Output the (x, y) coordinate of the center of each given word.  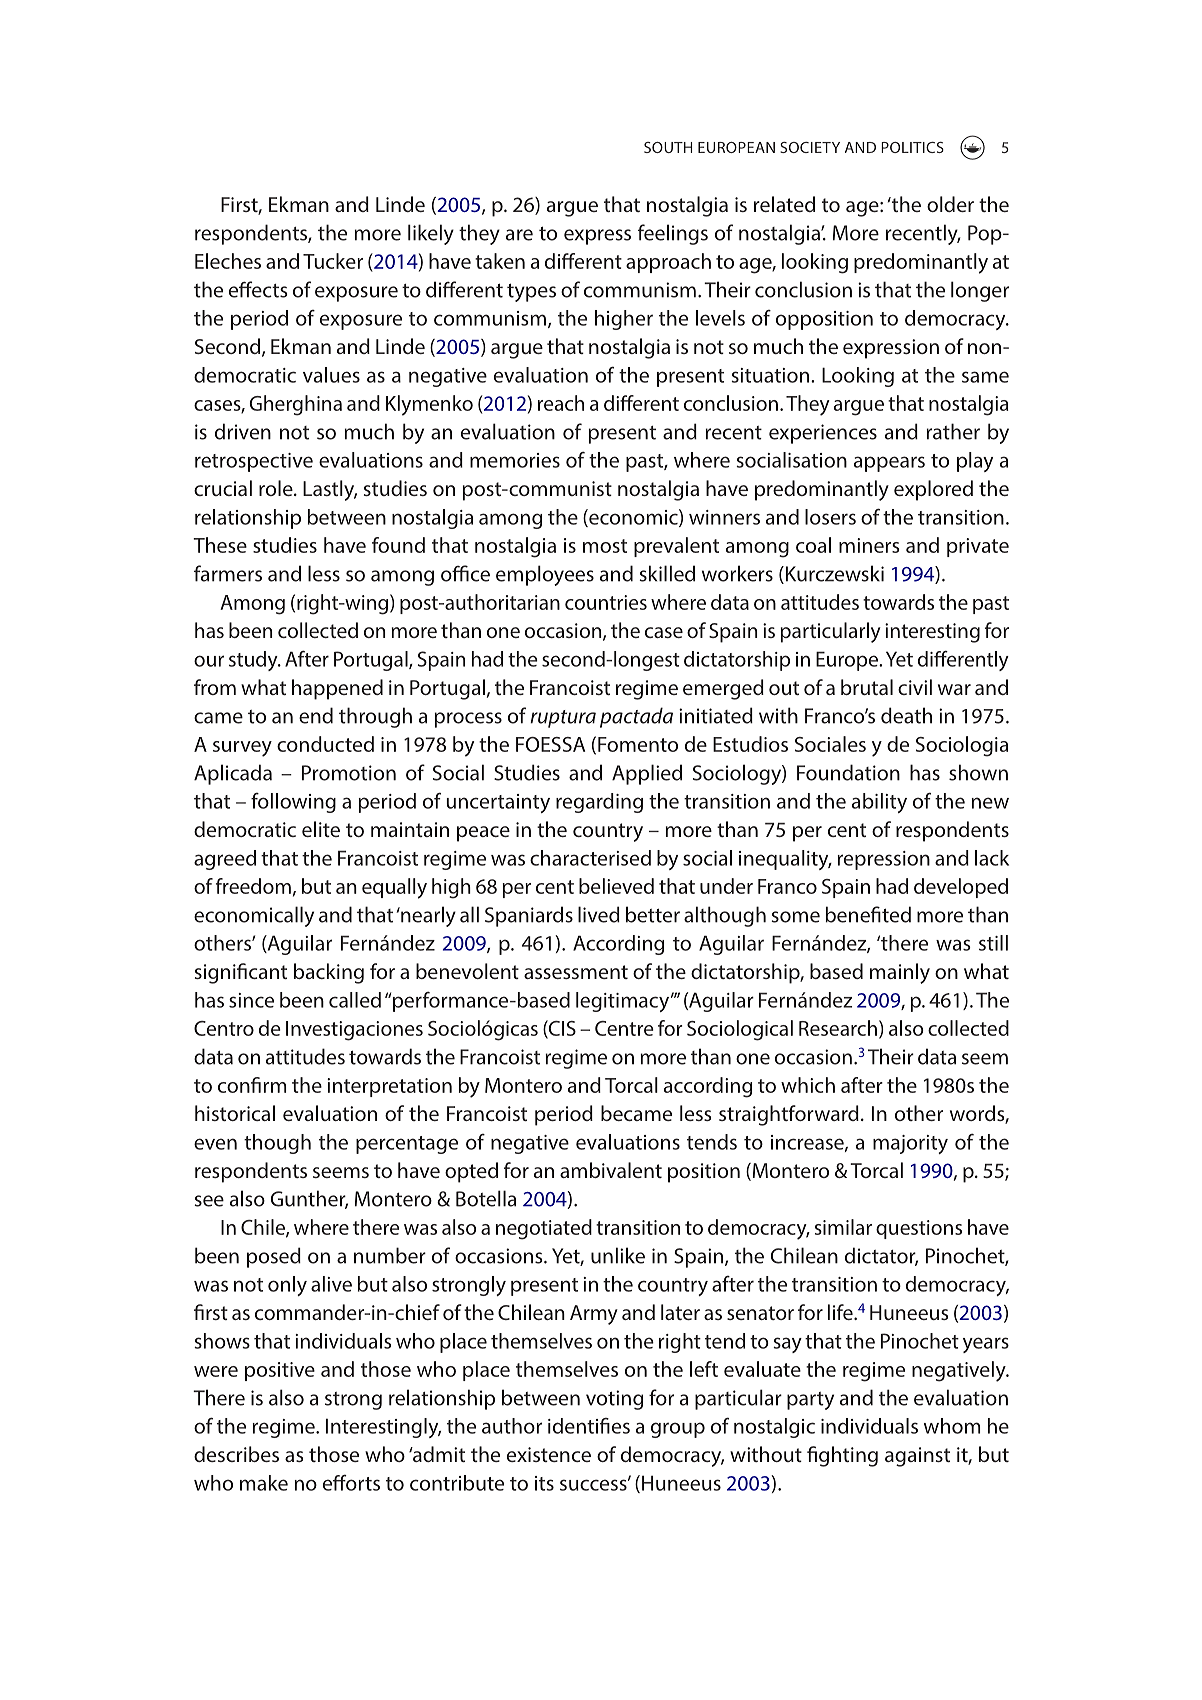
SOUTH (668, 147)
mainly (900, 973)
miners (869, 545)
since (251, 1000)
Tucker (333, 261)
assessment (576, 972)
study (254, 661)
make (264, 1483)
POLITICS (912, 147)
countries (606, 602)
